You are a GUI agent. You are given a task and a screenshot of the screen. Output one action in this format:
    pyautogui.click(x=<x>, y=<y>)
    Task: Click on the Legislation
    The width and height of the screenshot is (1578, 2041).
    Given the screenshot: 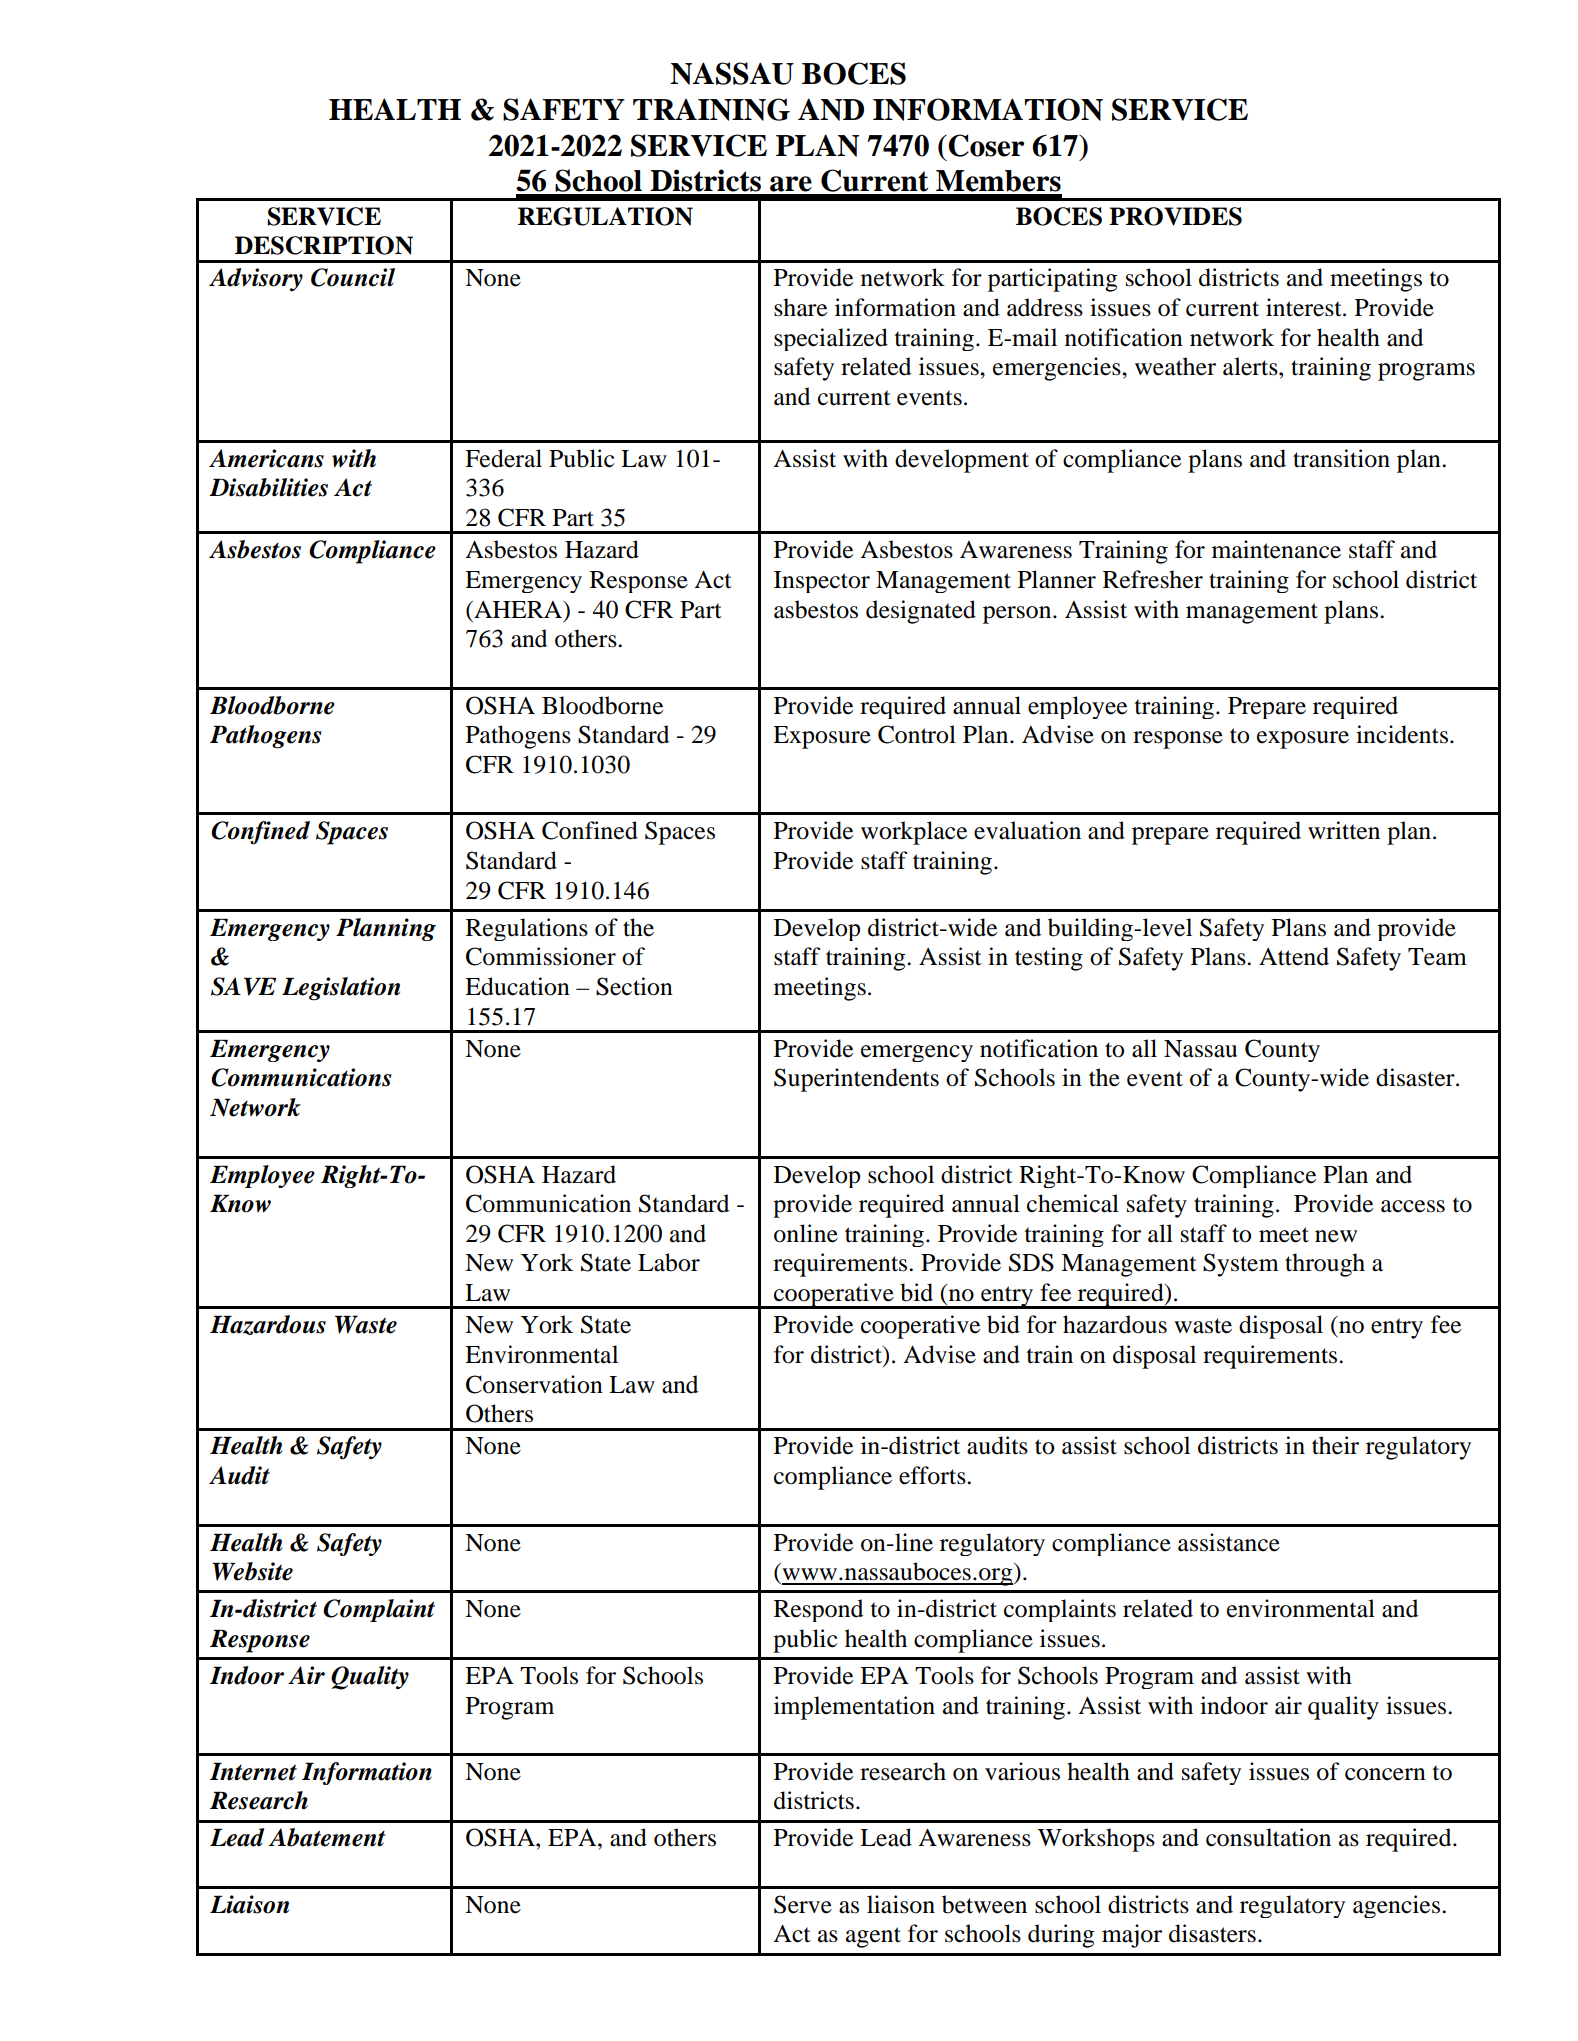 What is the action you would take?
    pyautogui.click(x=341, y=989)
